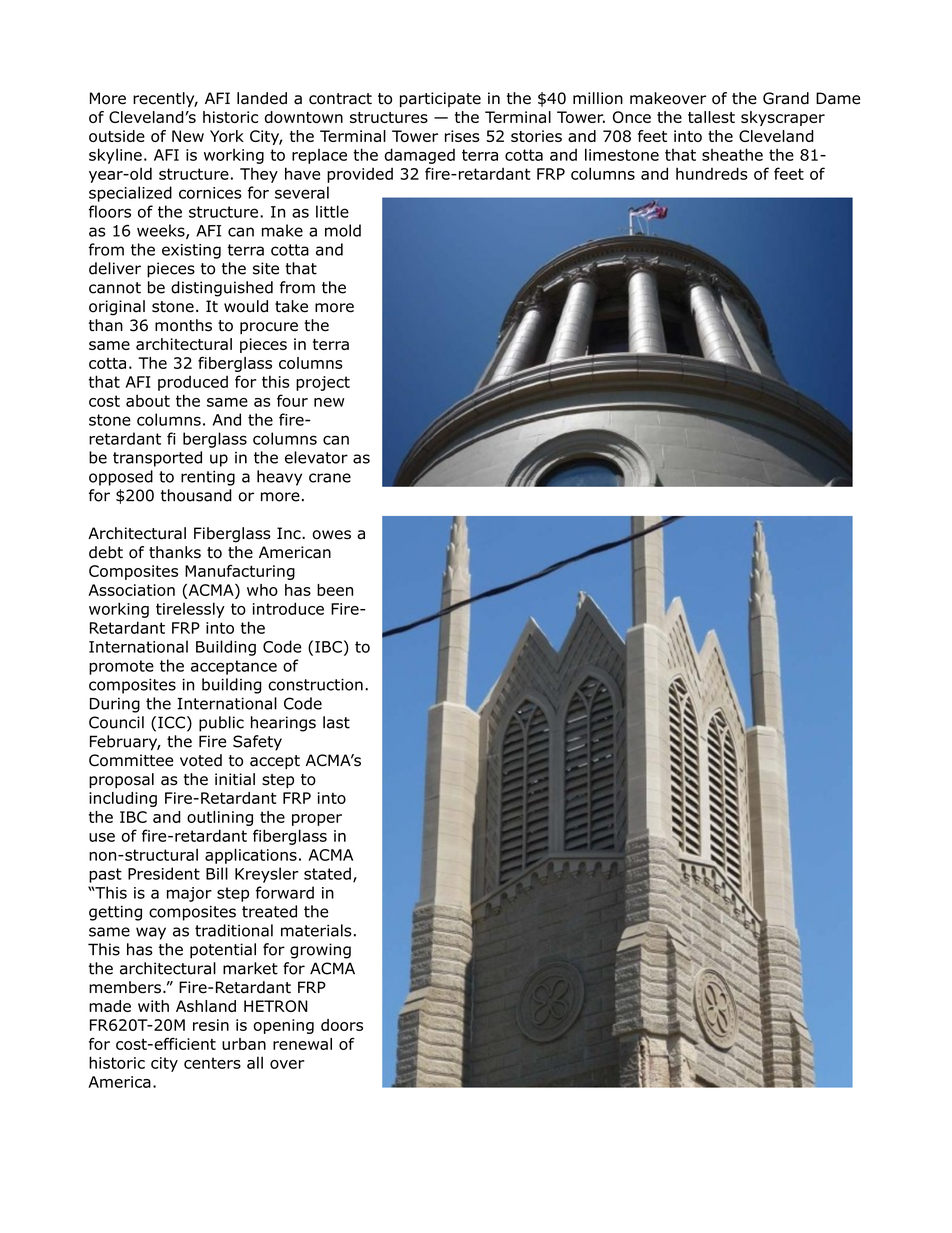  Describe the element at coordinates (783, 118) in the document. I see `skyscraper` at that location.
